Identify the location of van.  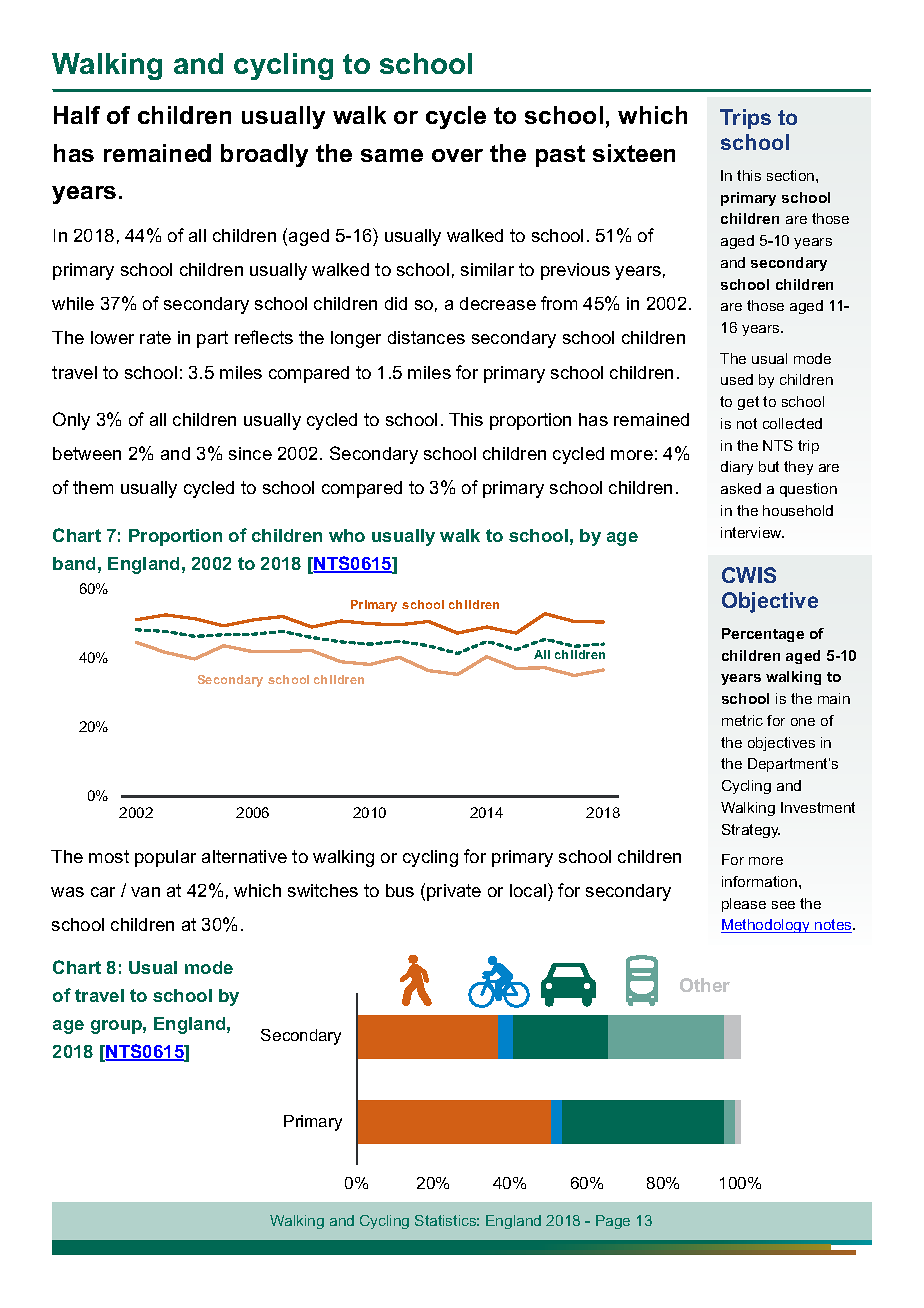
(145, 892).
